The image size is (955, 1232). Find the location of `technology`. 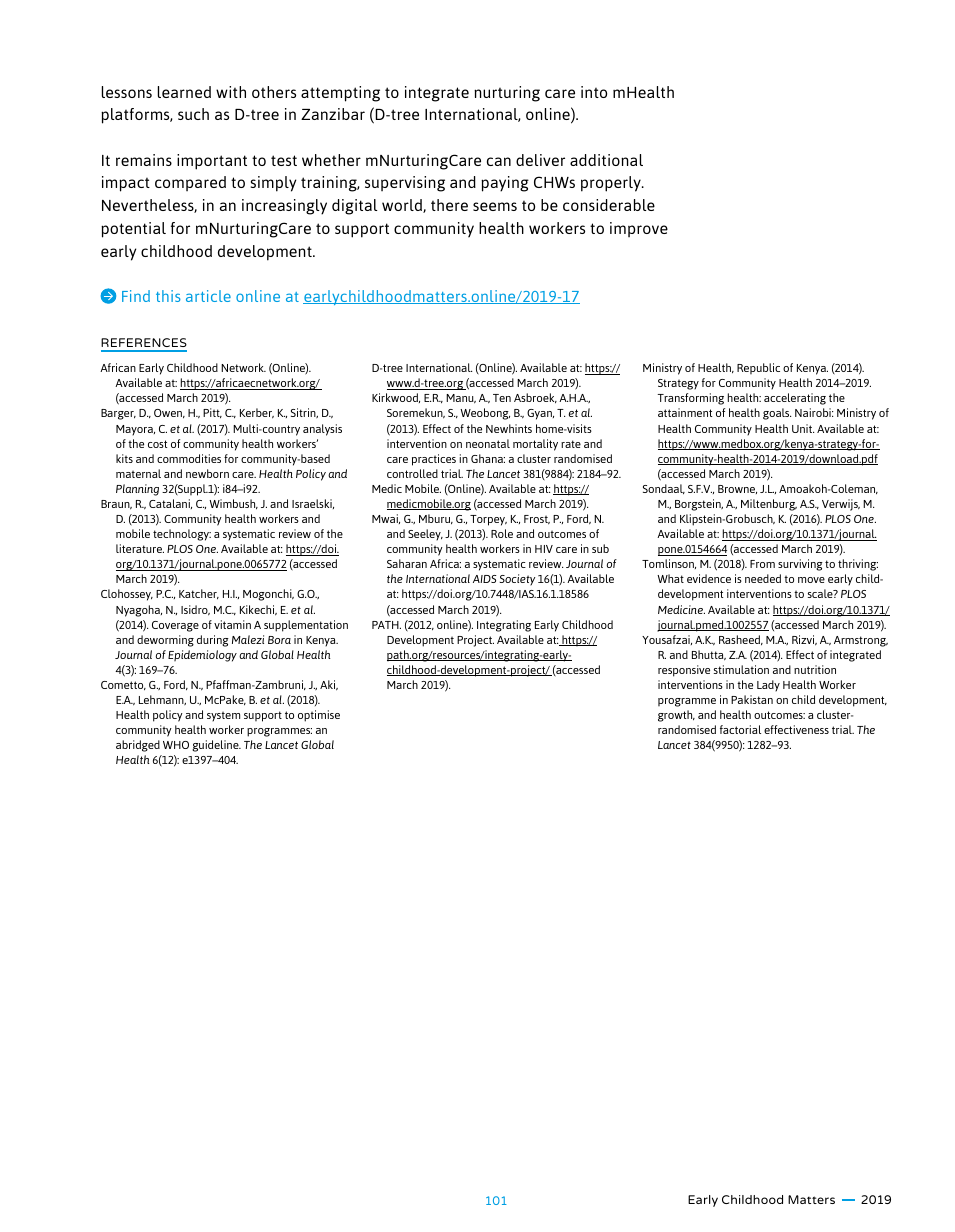

technology is located at coordinates (182, 535).
